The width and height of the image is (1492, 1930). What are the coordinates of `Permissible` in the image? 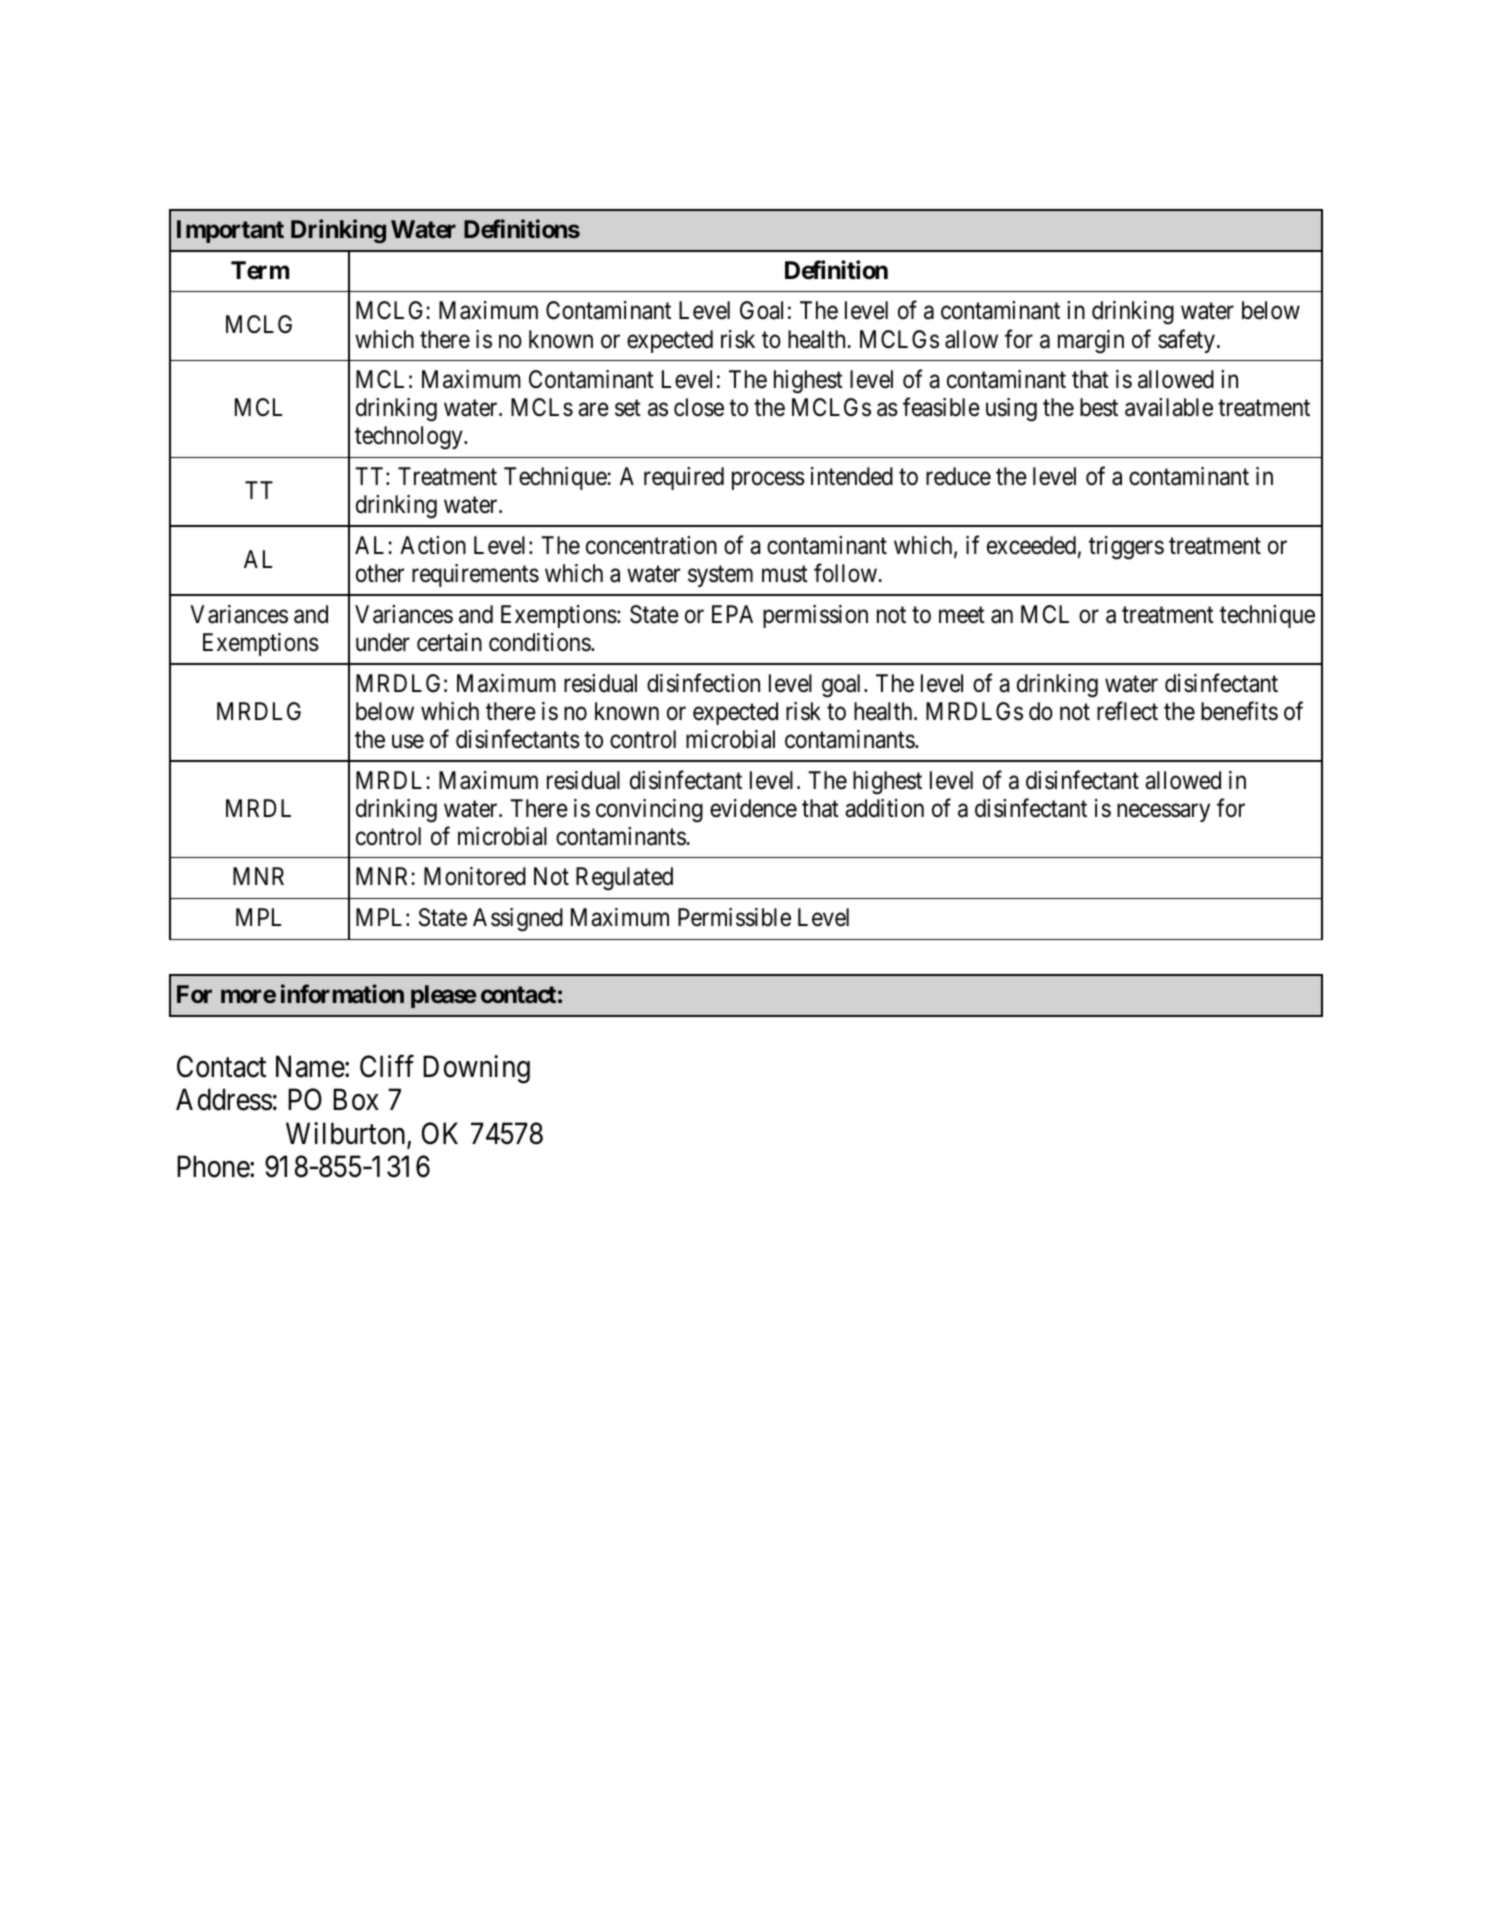 It's located at (734, 917).
